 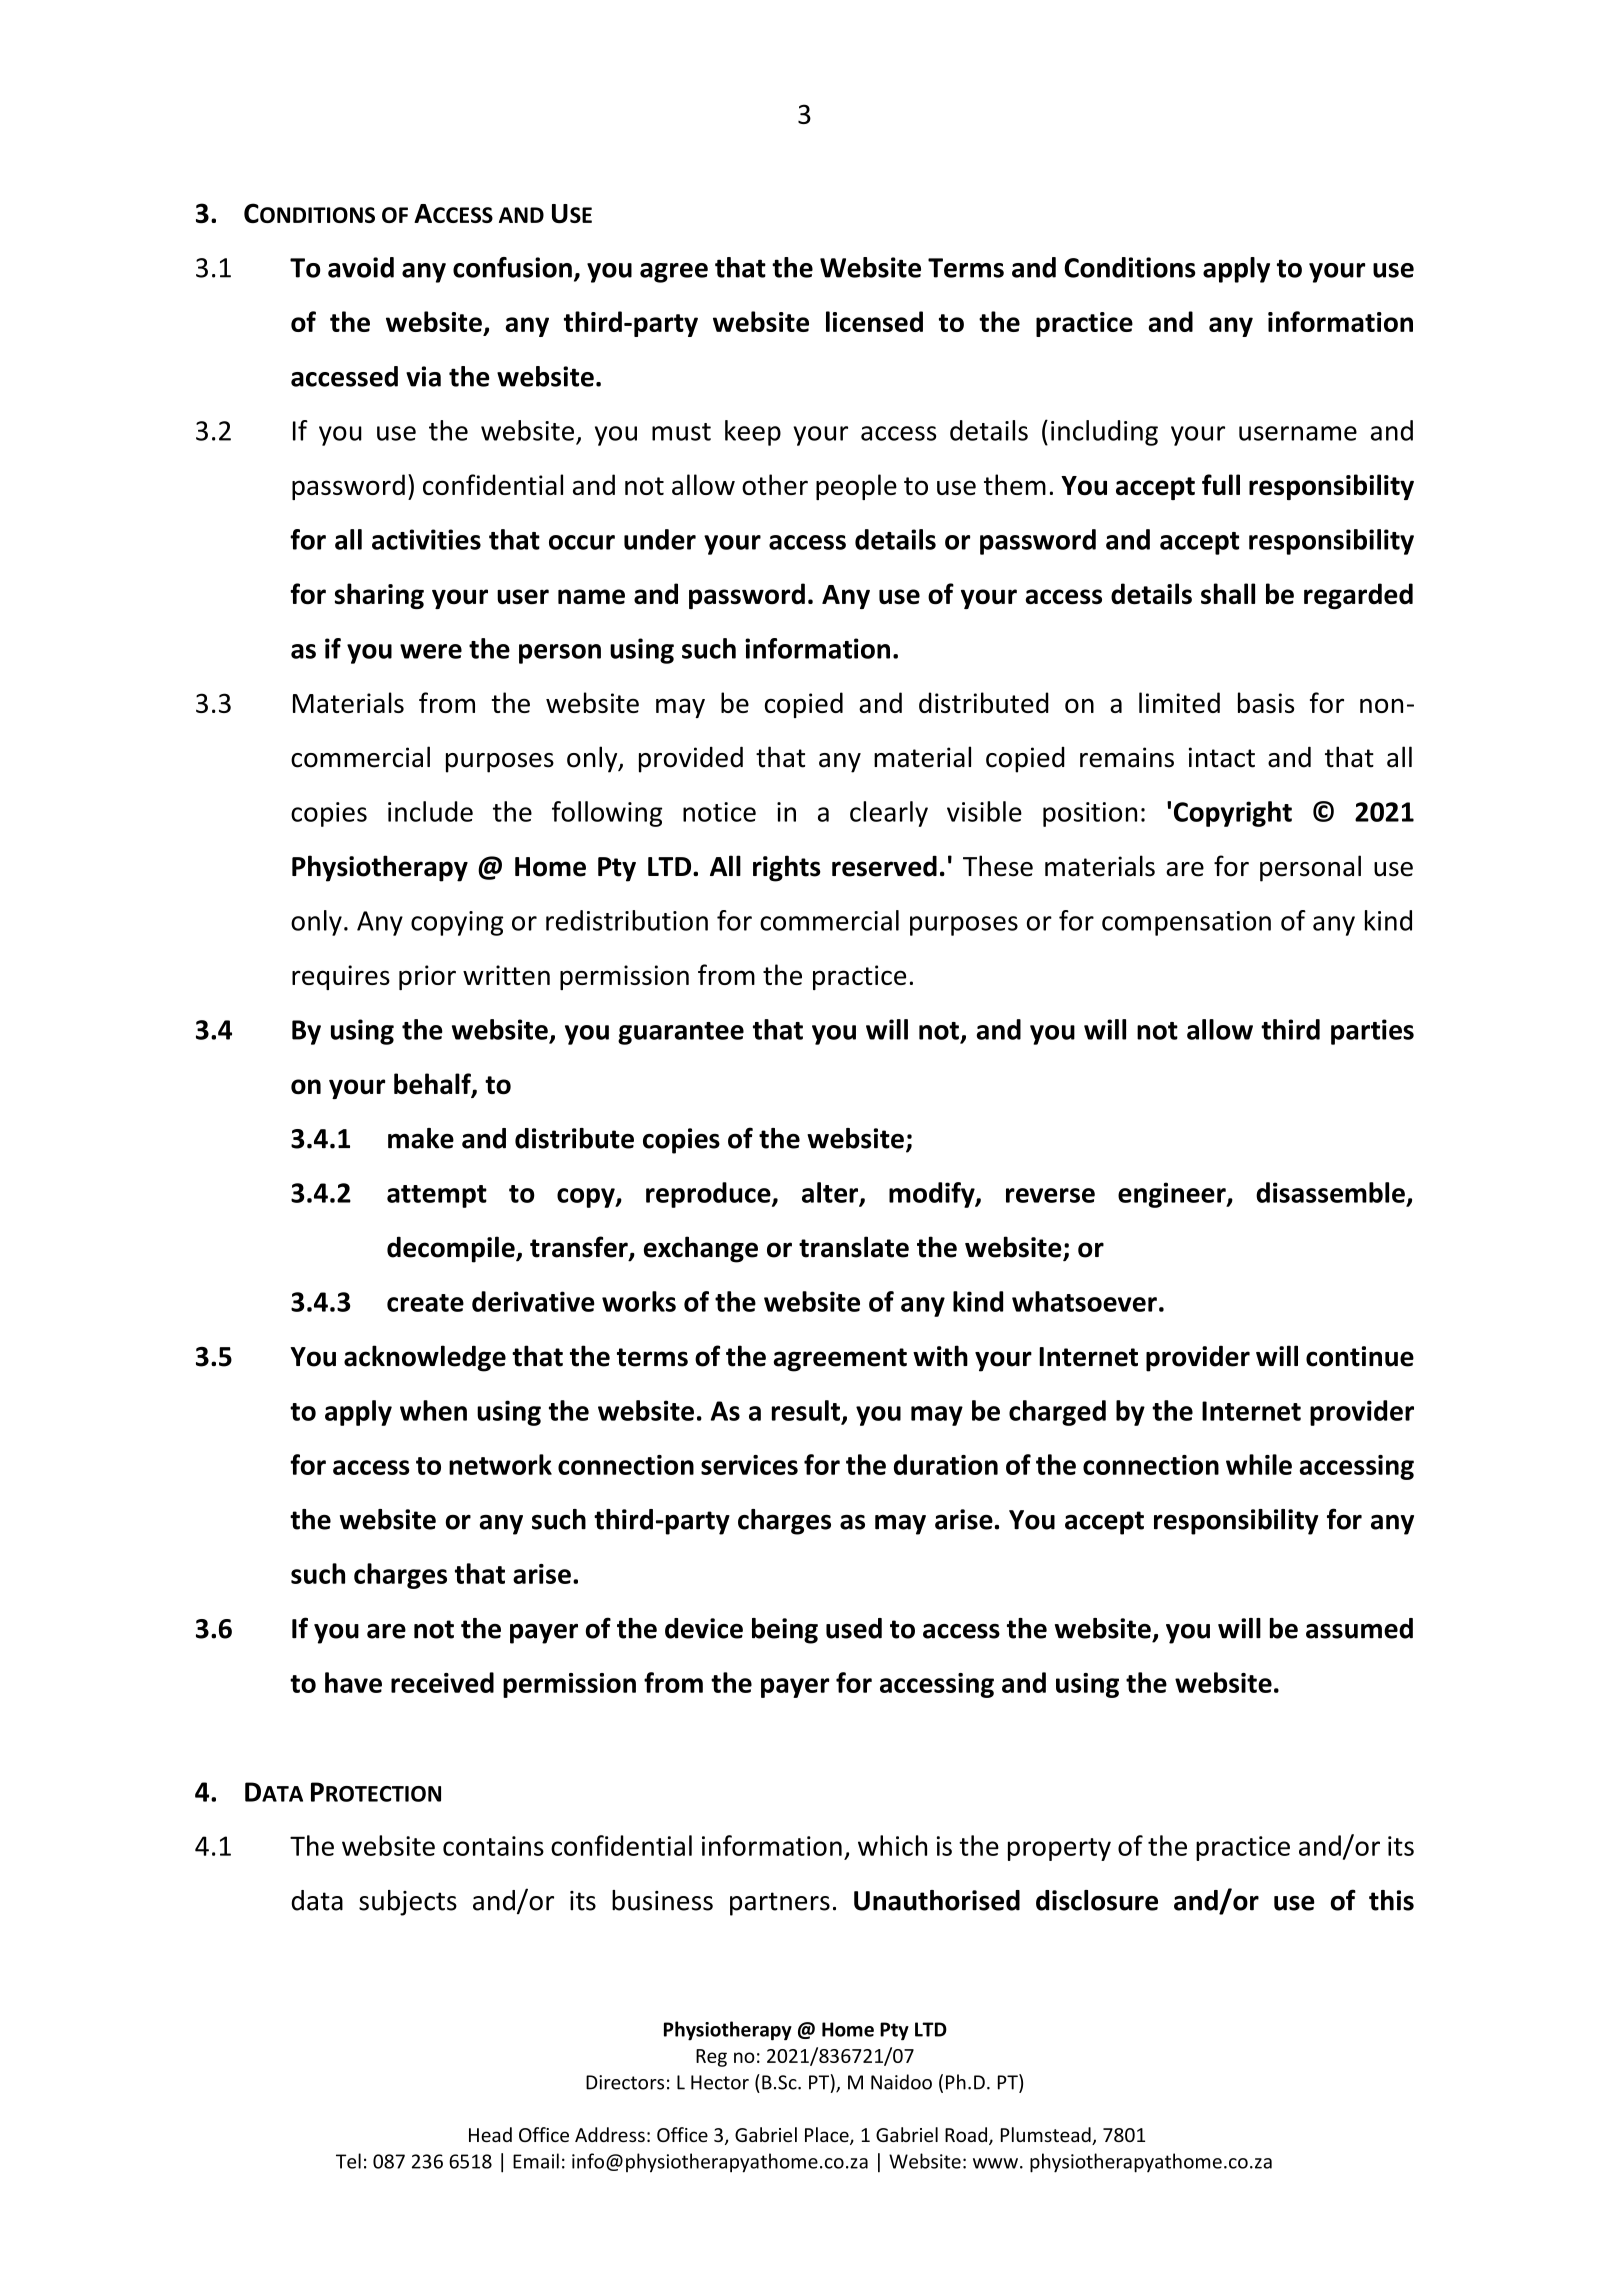 I want to click on via, so click(x=423, y=376).
